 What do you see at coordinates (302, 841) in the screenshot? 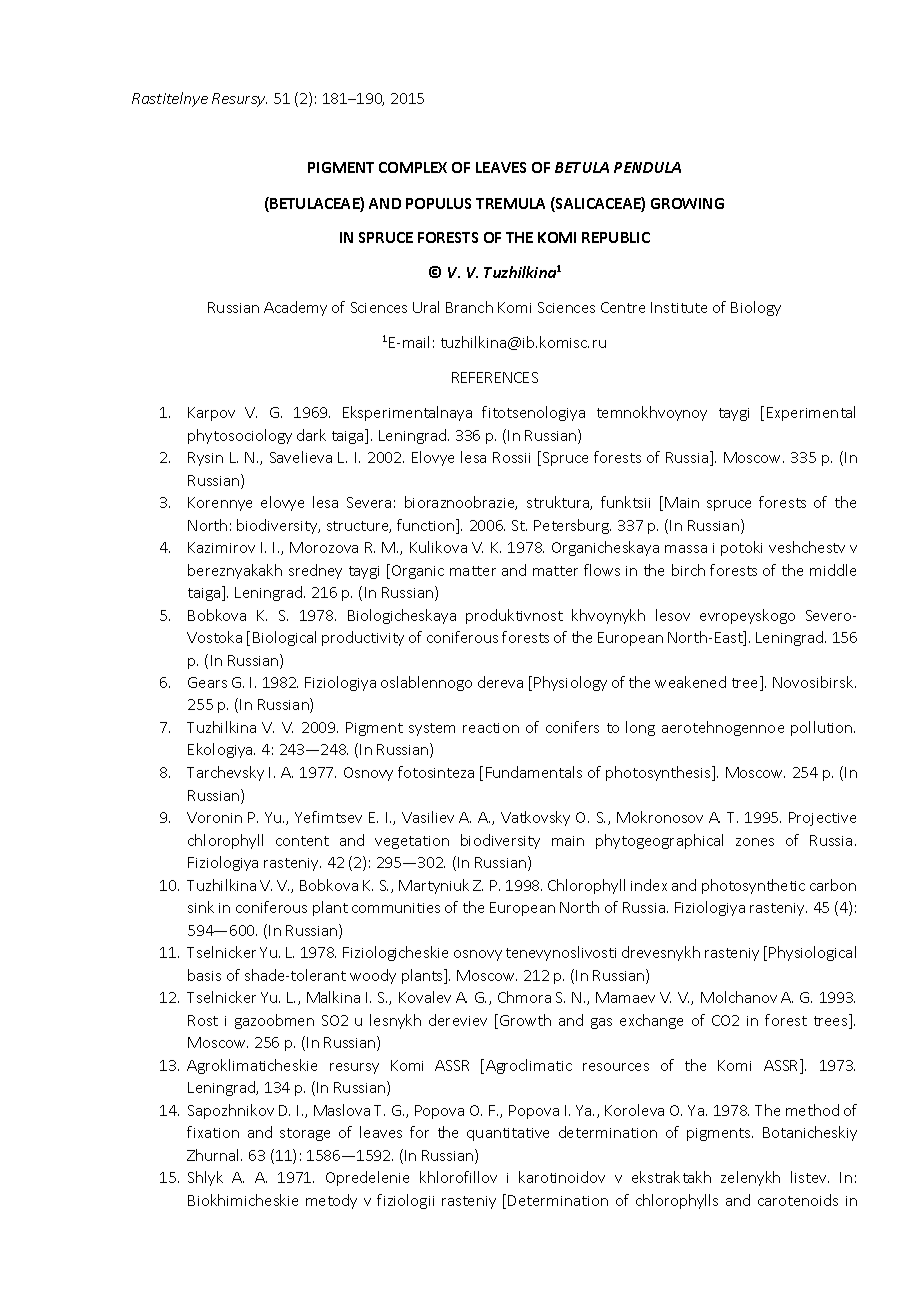
I see `content` at bounding box center [302, 841].
